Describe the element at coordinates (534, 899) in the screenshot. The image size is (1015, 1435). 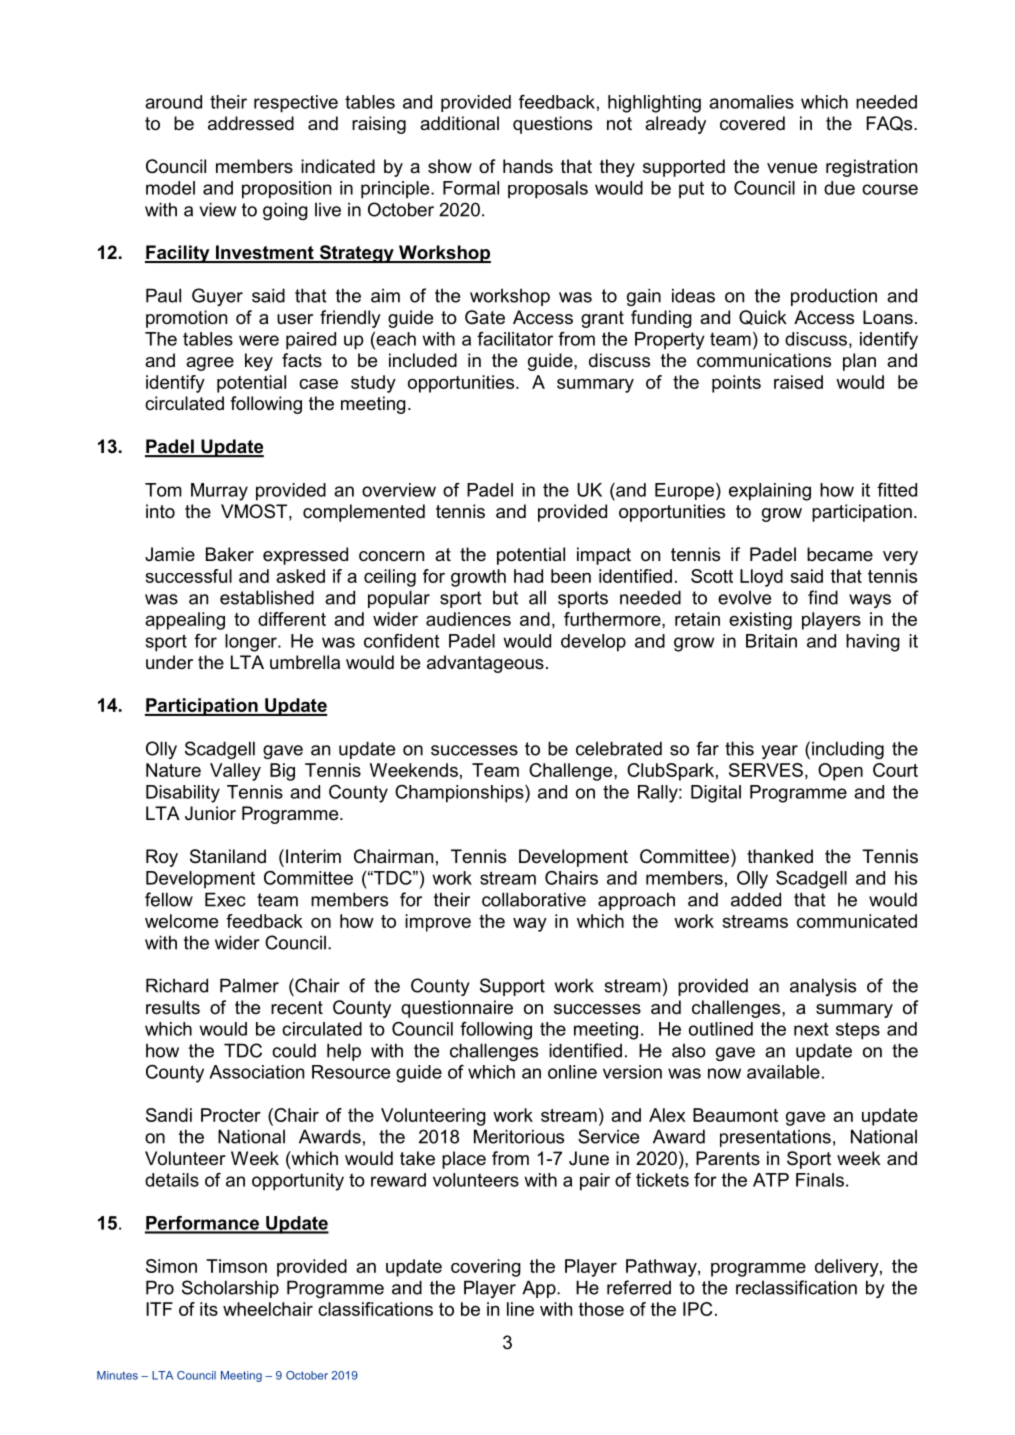
I see `collaborative` at that location.
